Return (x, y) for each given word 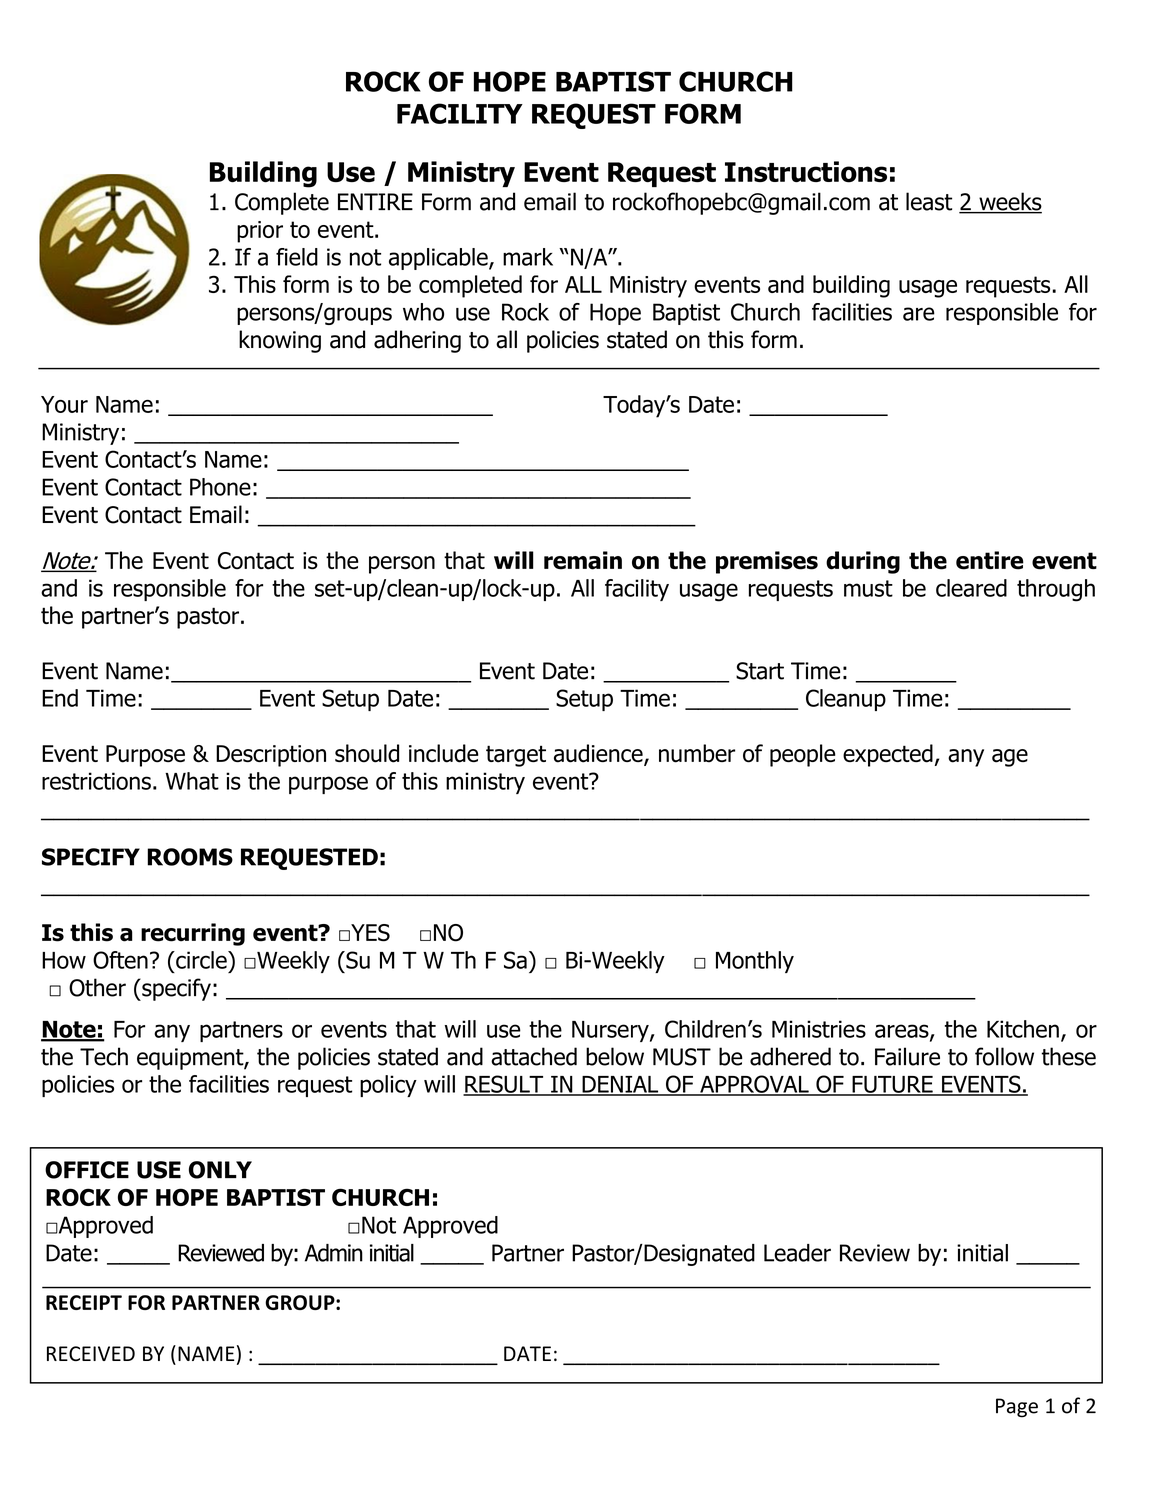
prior (260, 232)
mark (528, 257)
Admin (334, 1253)
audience (599, 754)
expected (888, 755)
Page (1017, 1408)
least (929, 201)
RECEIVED (91, 1353)
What (192, 781)
